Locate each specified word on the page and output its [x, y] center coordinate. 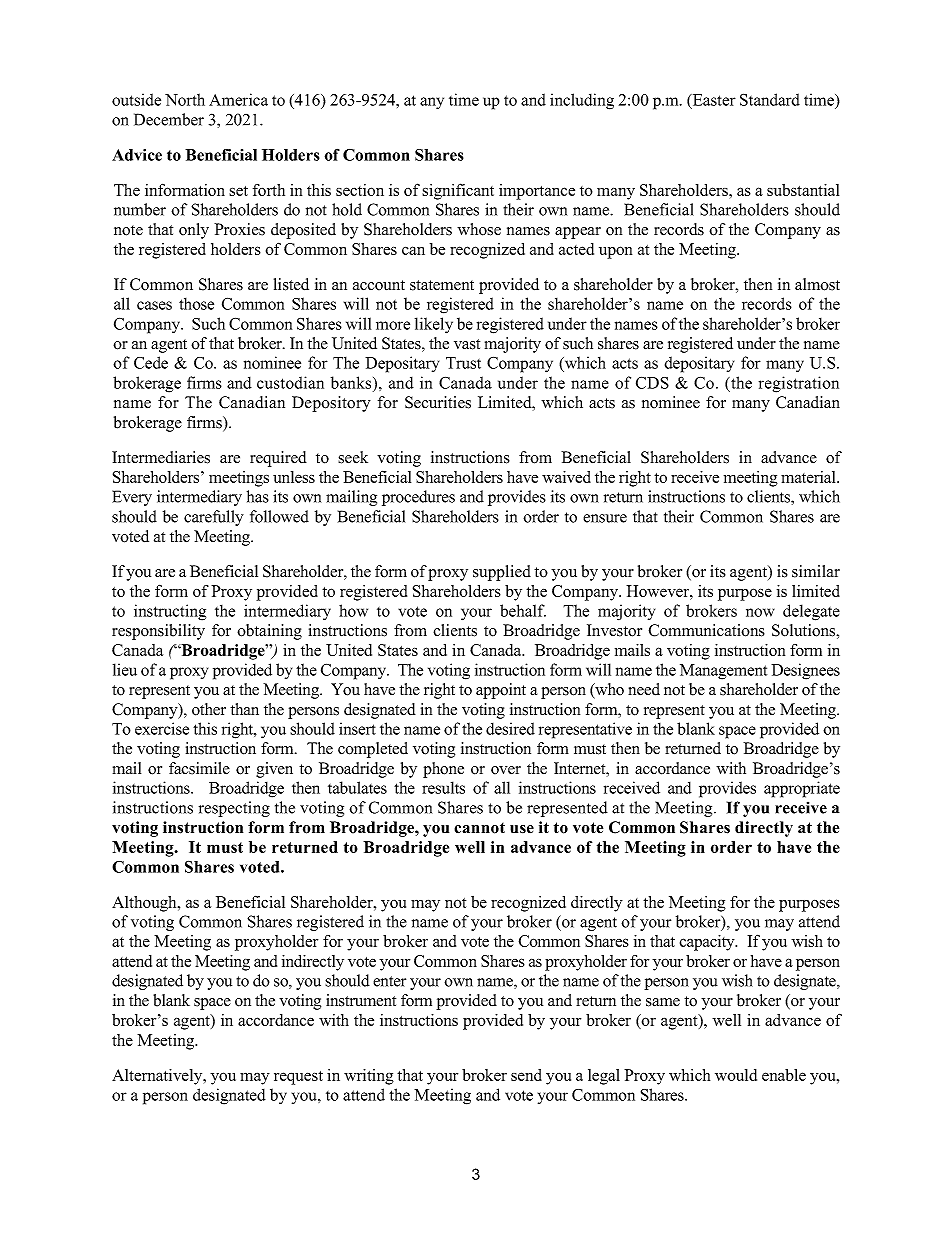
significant [458, 191]
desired [510, 728]
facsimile [199, 768]
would [736, 1075]
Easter [713, 100]
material [809, 477]
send [526, 1075]
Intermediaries [161, 457]
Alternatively [158, 1077]
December [169, 119]
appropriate [802, 789]
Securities [438, 402]
